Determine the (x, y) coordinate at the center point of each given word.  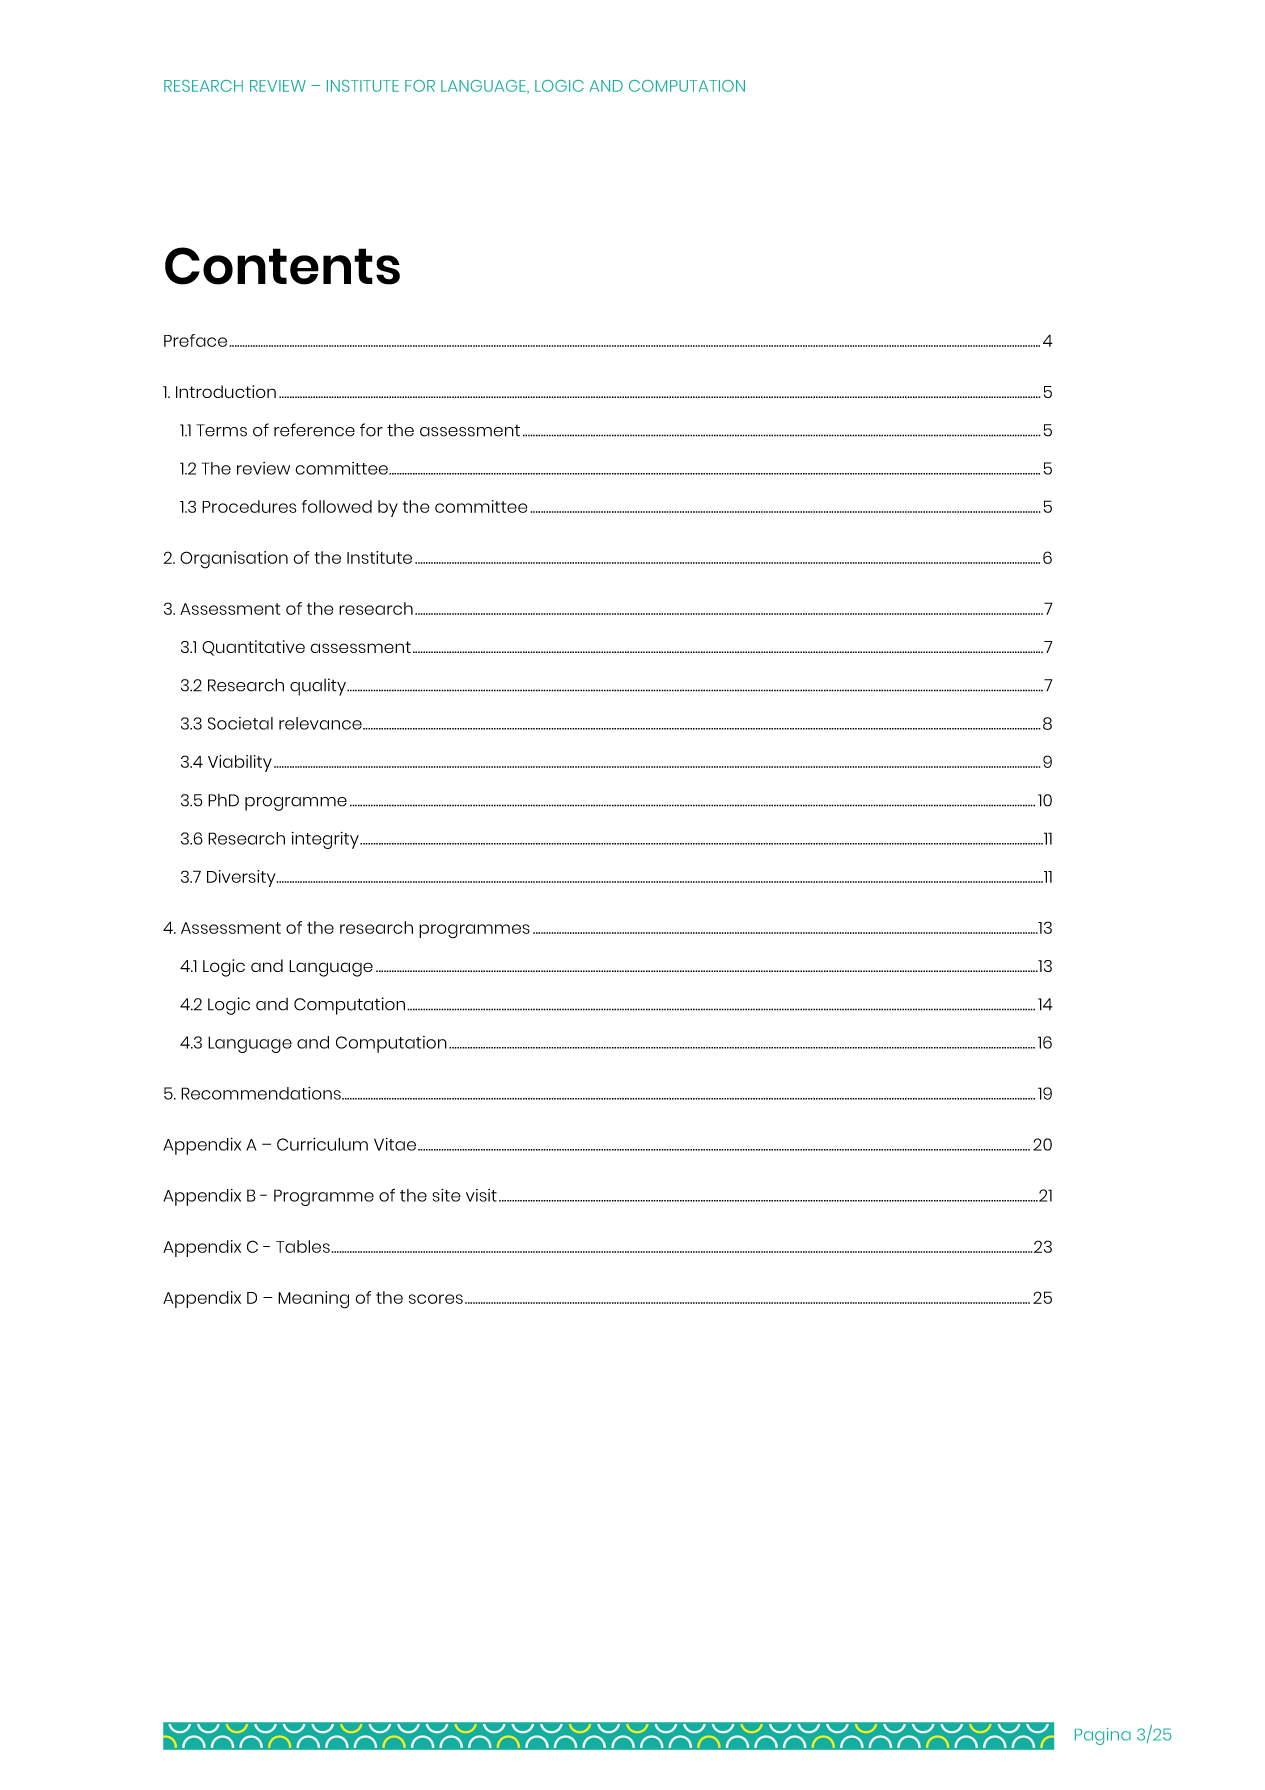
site (446, 1195)
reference (314, 430)
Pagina (1103, 1736)
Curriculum (322, 1144)
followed (337, 506)
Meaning (313, 1300)
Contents (282, 266)
